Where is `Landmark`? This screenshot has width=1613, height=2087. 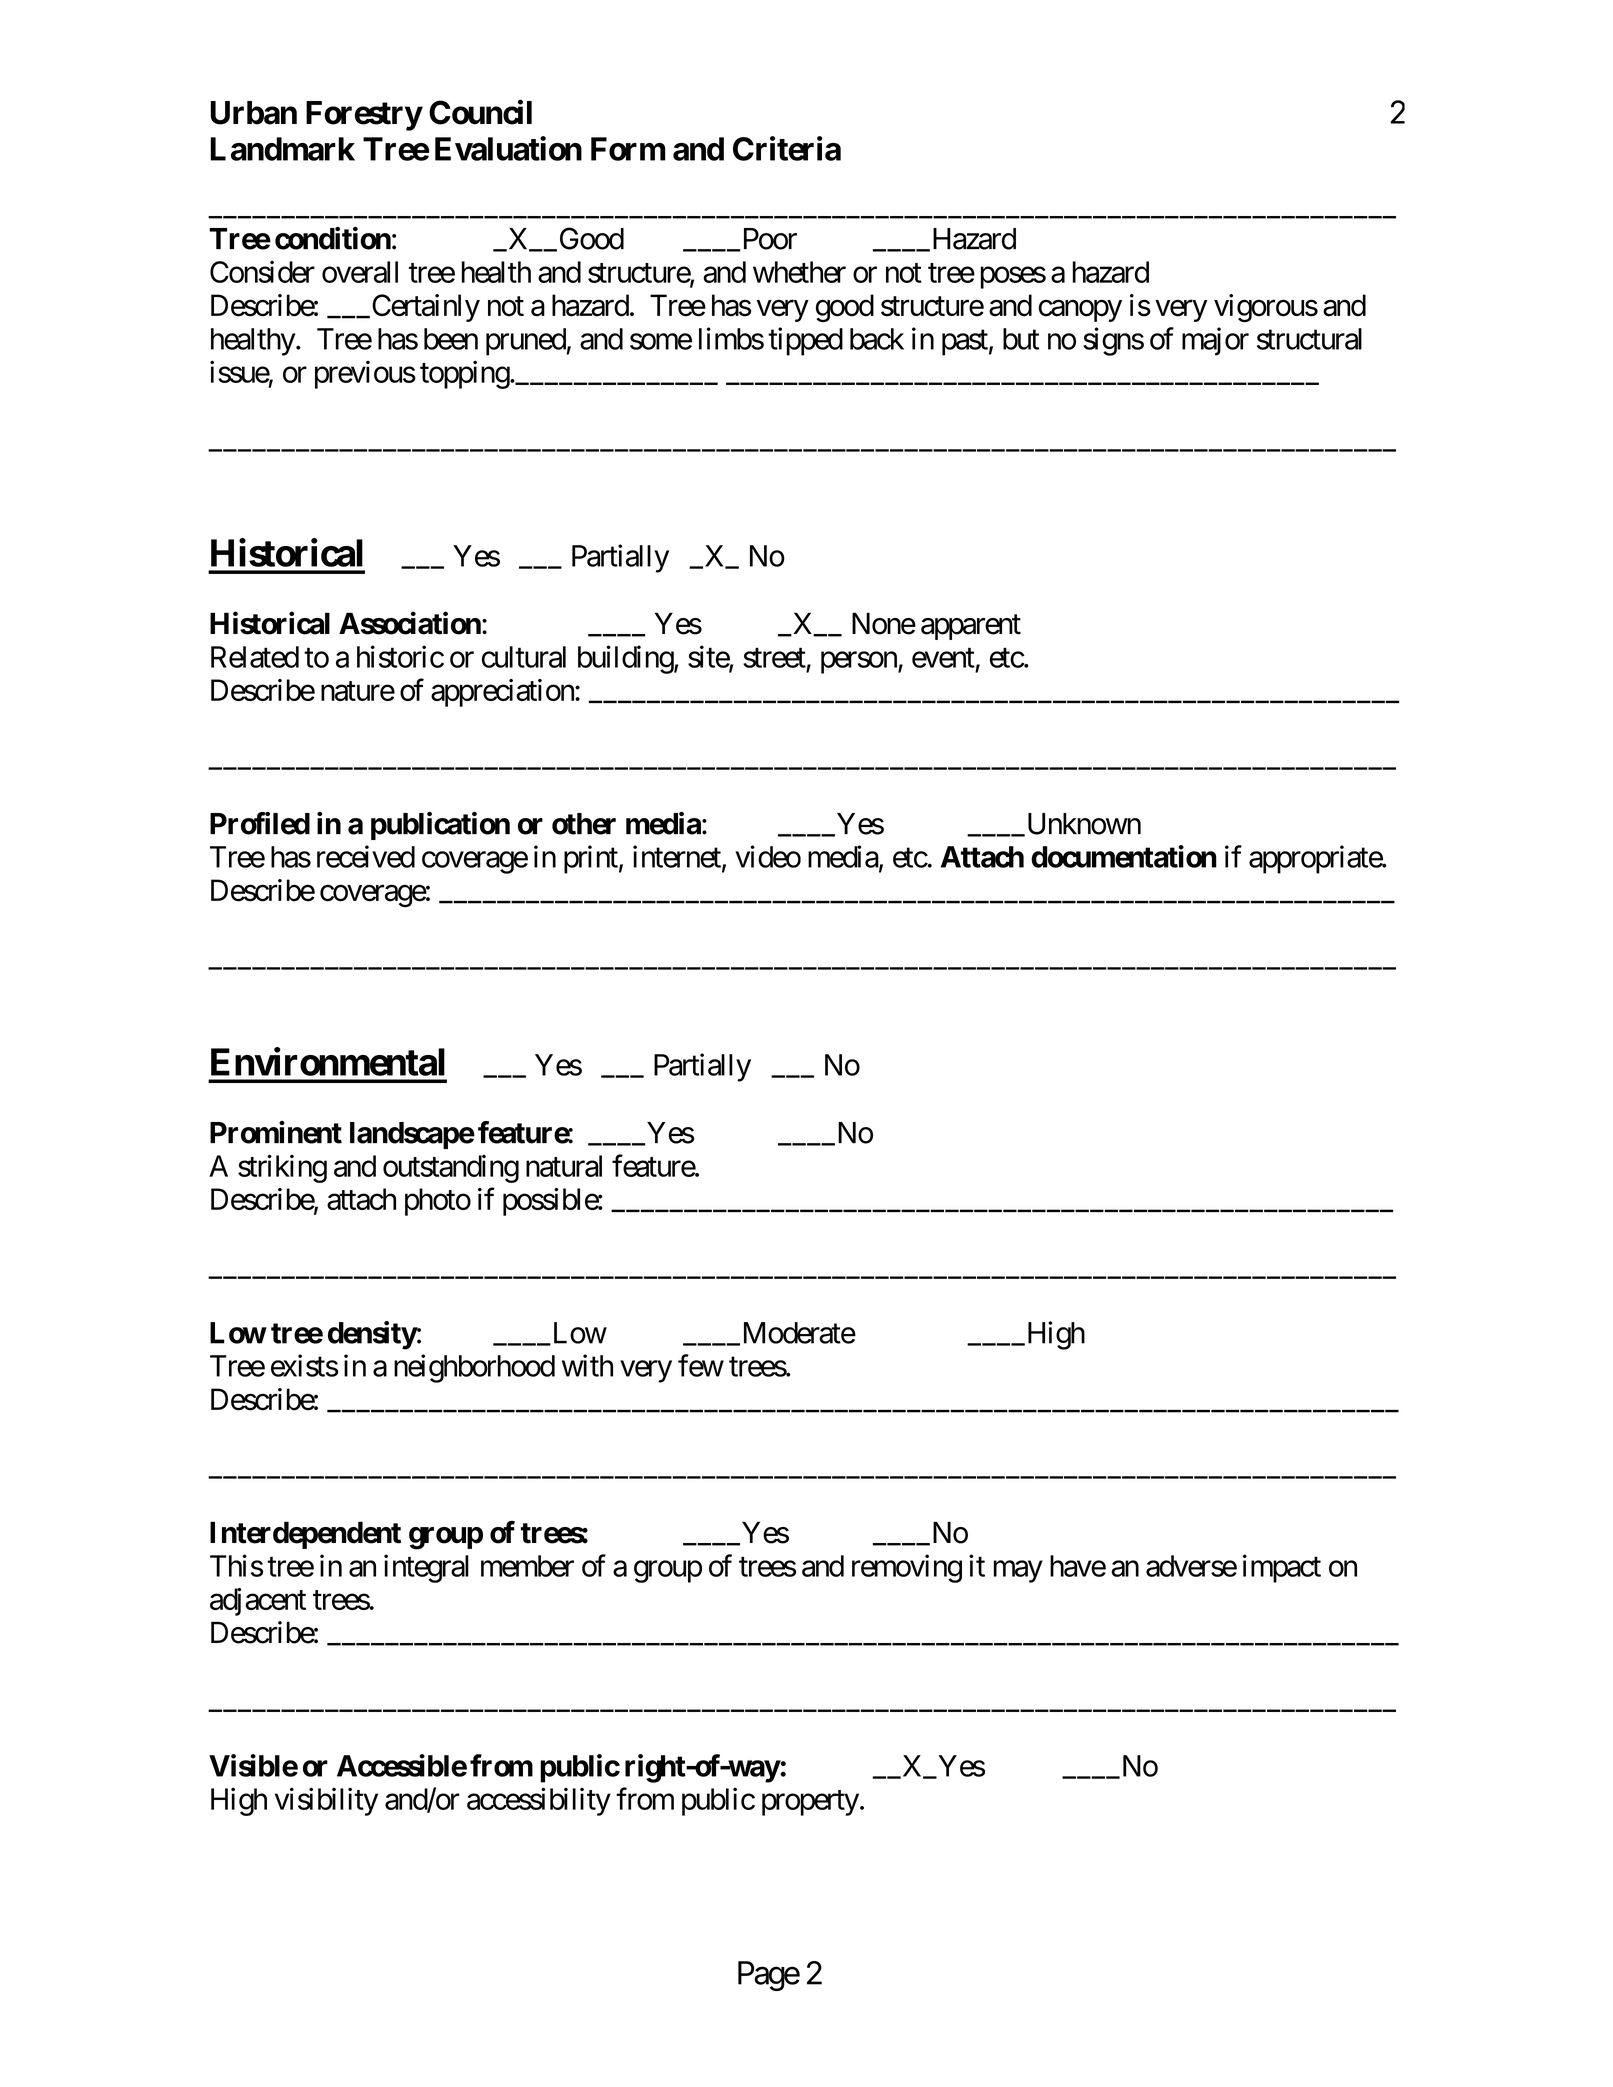 Landmark is located at coordinates (282, 149).
